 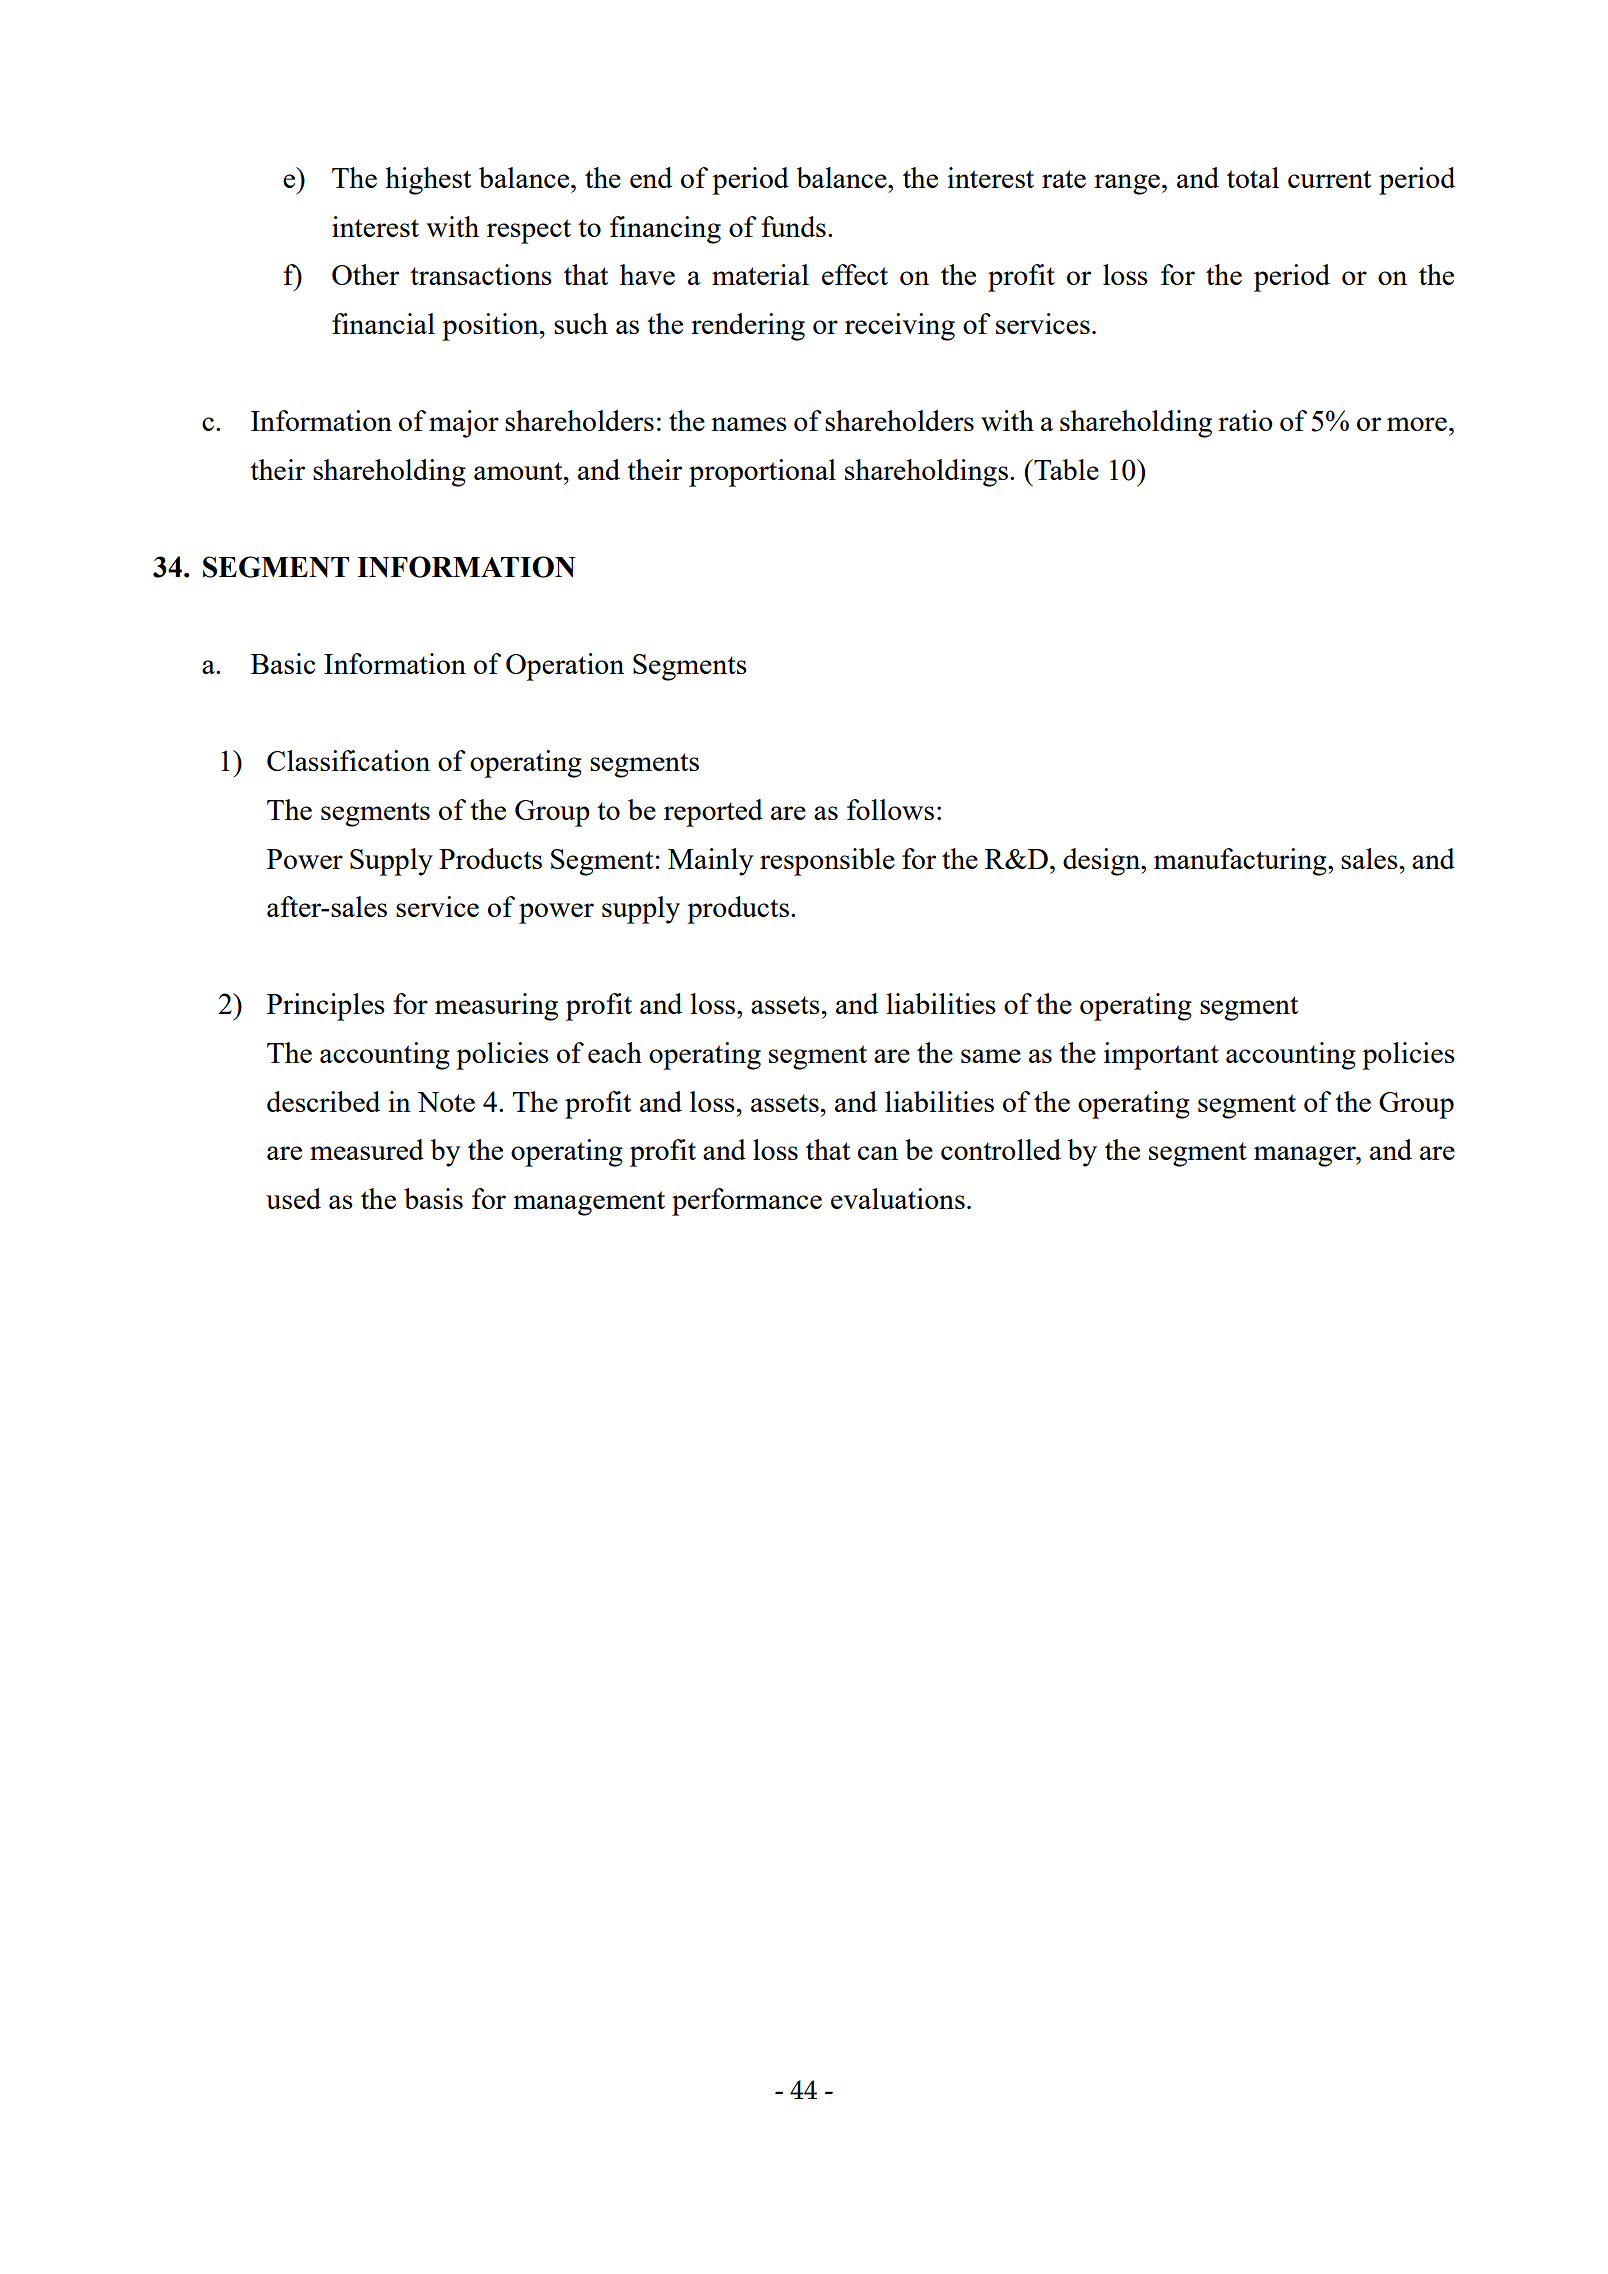 I want to click on responsible, so click(x=827, y=862).
